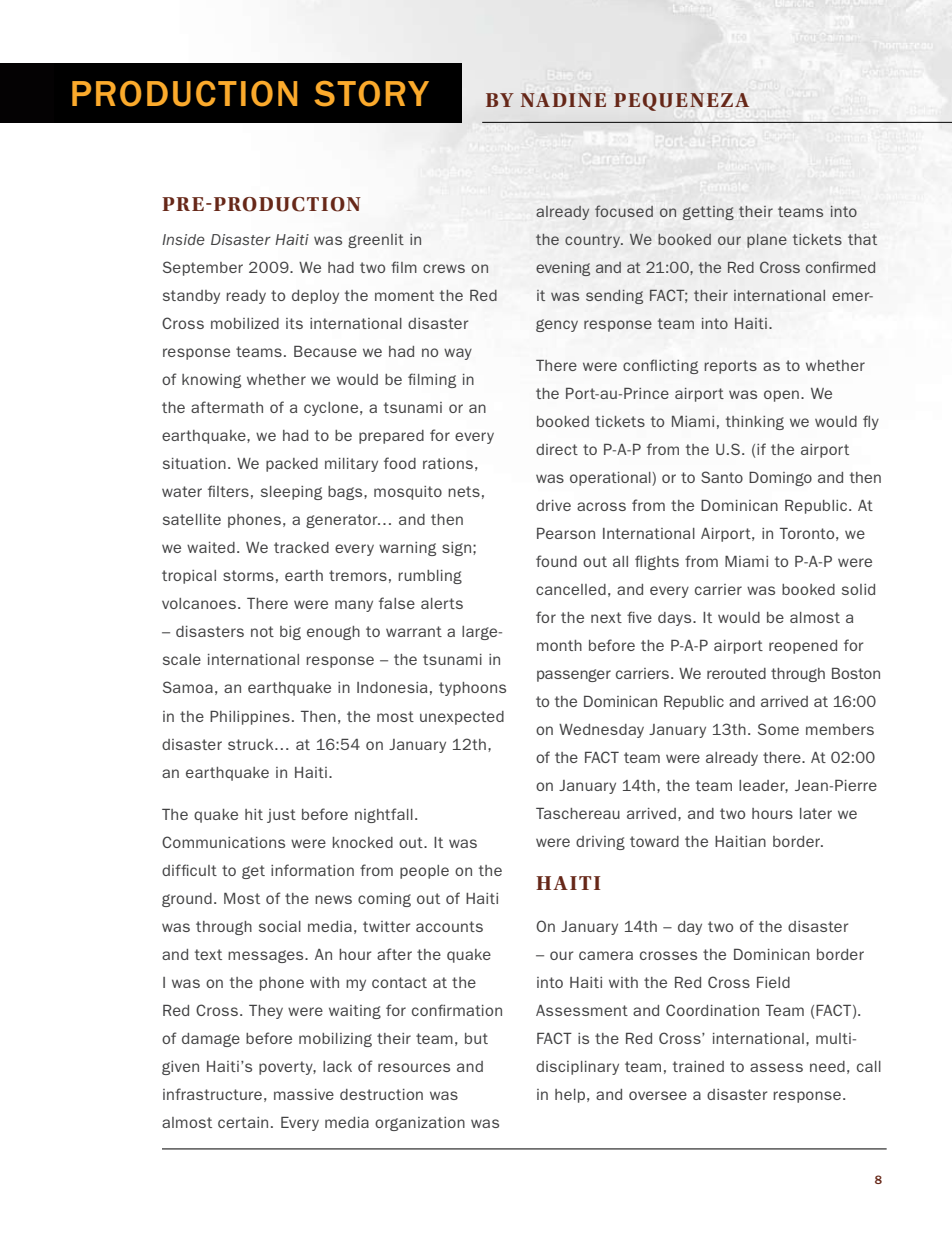 The width and height of the document is (952, 1233). What do you see at coordinates (858, 589) in the document?
I see `solid` at bounding box center [858, 589].
